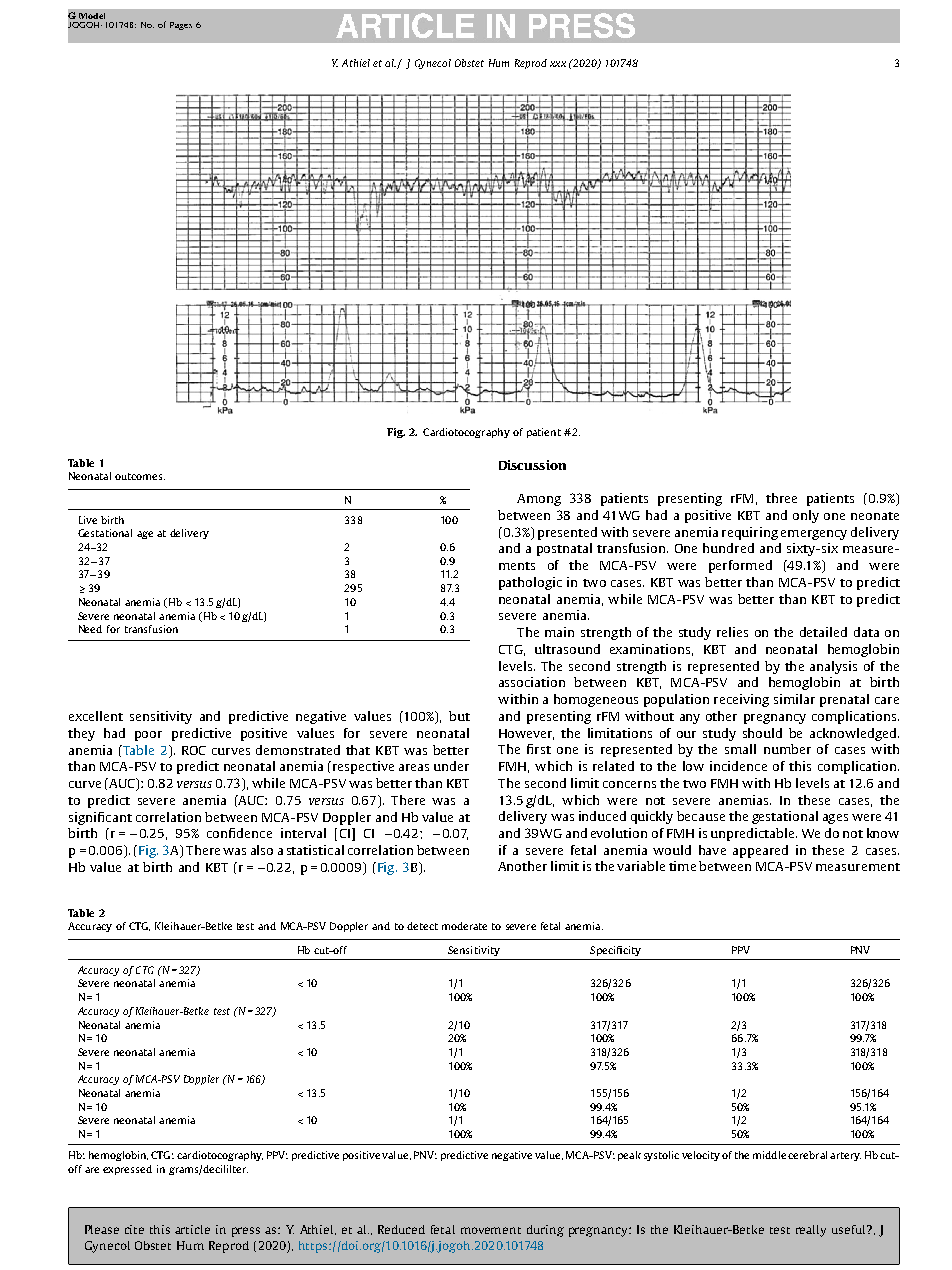 The width and height of the page is (952, 1270). I want to click on association, so click(532, 682).
